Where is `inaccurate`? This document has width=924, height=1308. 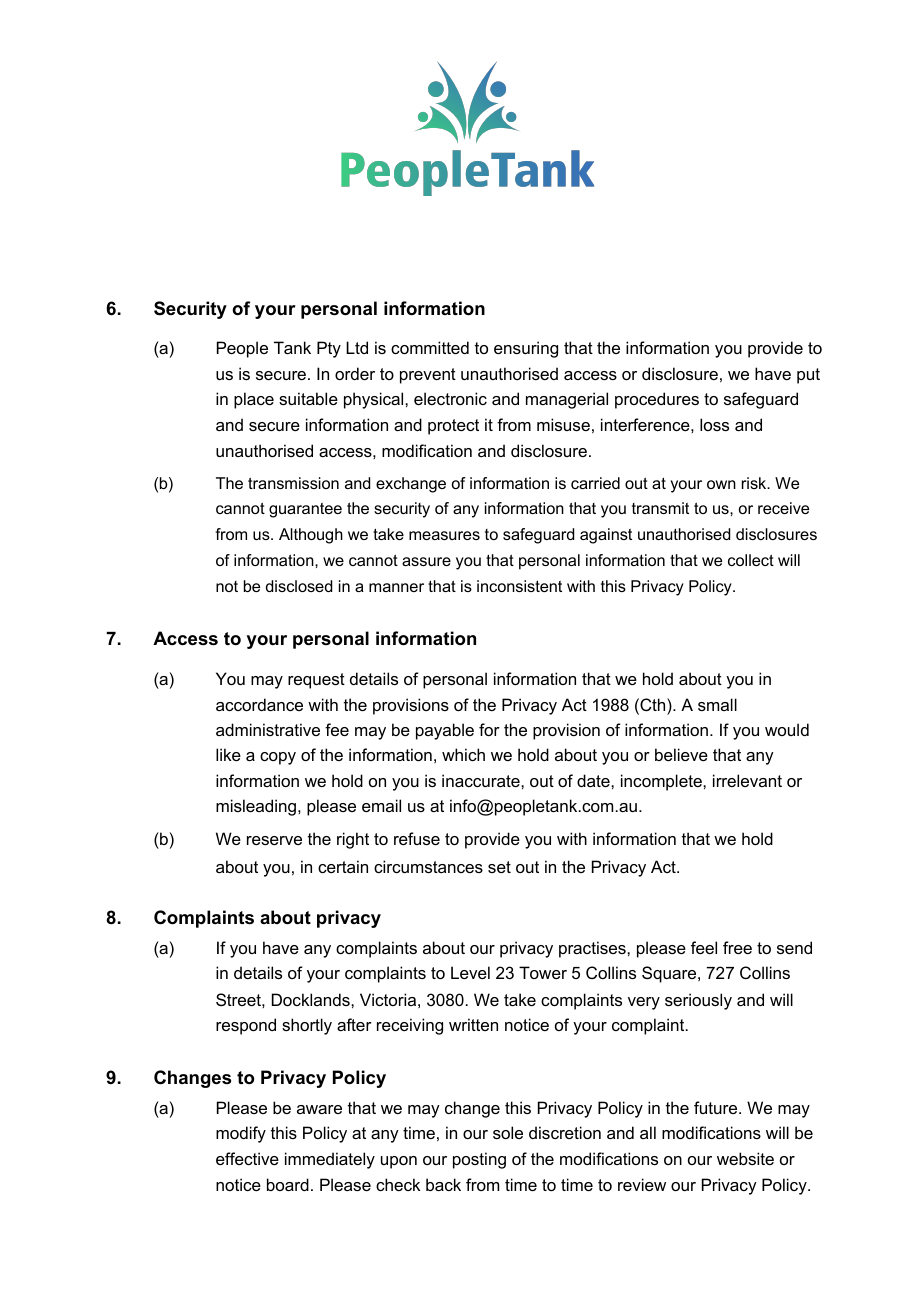 inaccurate is located at coordinates (482, 780).
